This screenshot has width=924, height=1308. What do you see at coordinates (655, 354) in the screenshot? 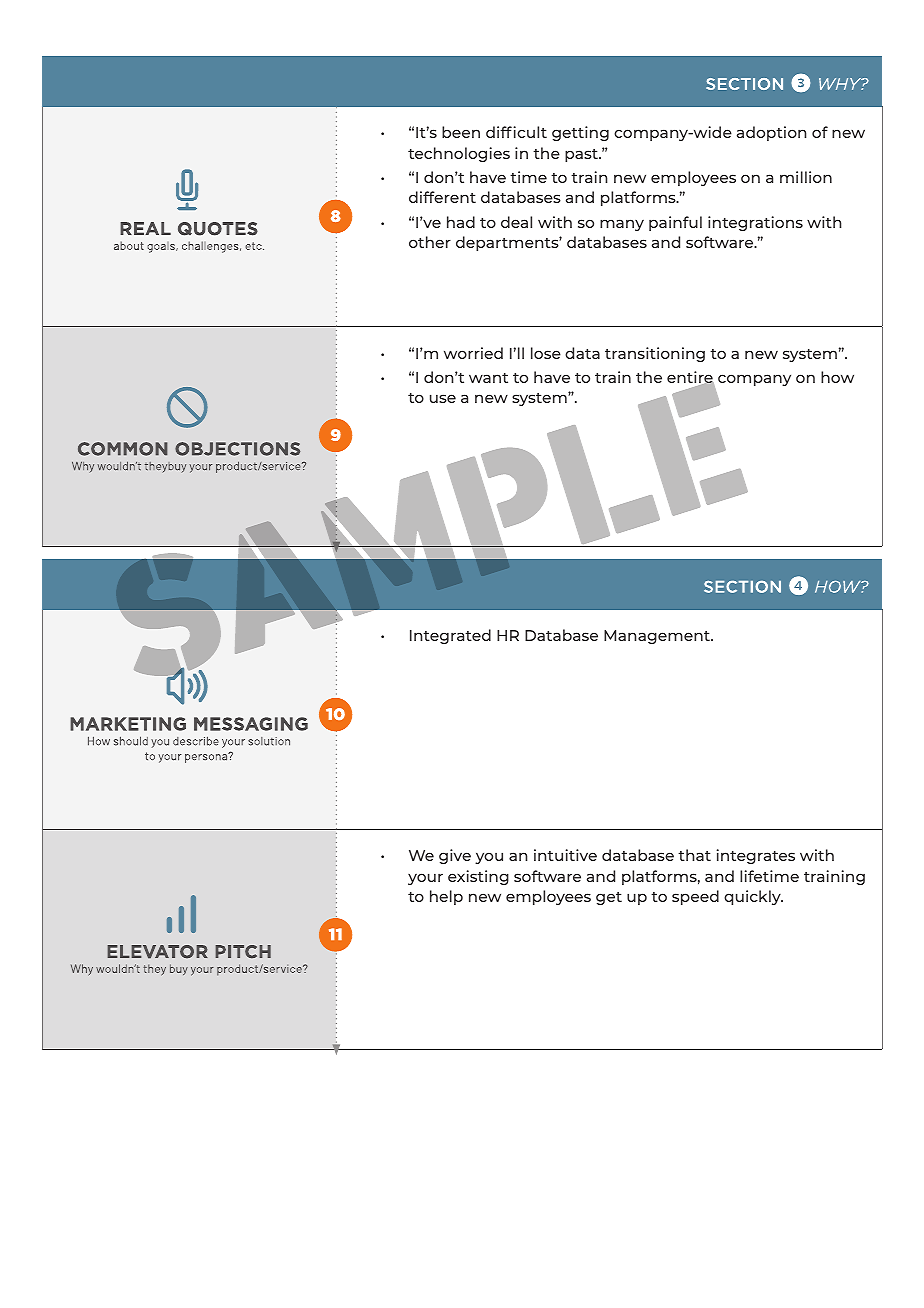
I see `transitioning` at bounding box center [655, 354].
